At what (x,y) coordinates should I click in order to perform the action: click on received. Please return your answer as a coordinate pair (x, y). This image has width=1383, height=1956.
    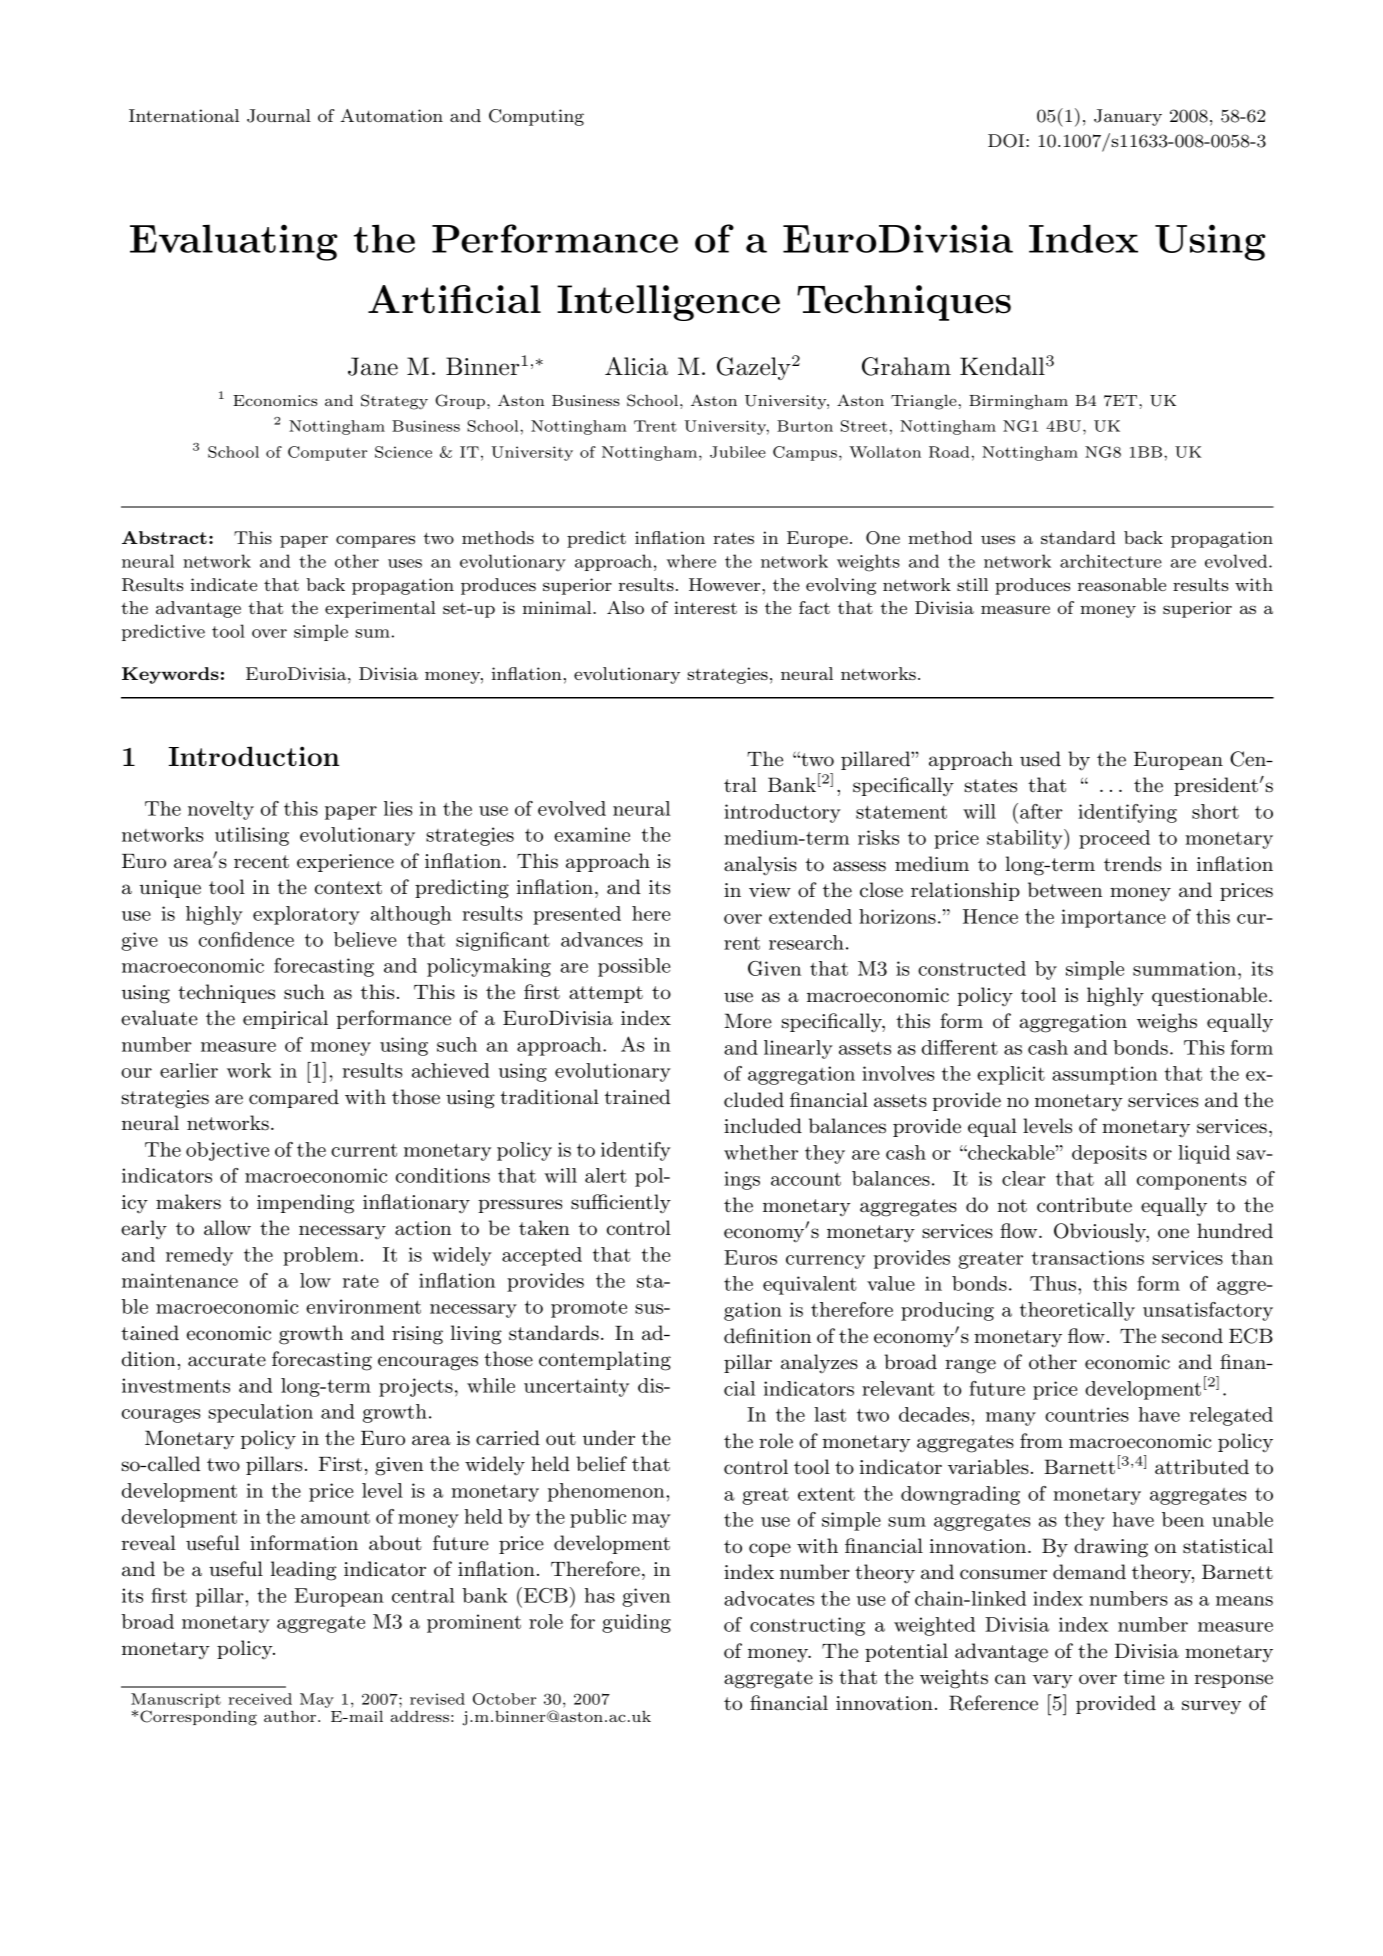
    Looking at the image, I should click on (260, 1699).
